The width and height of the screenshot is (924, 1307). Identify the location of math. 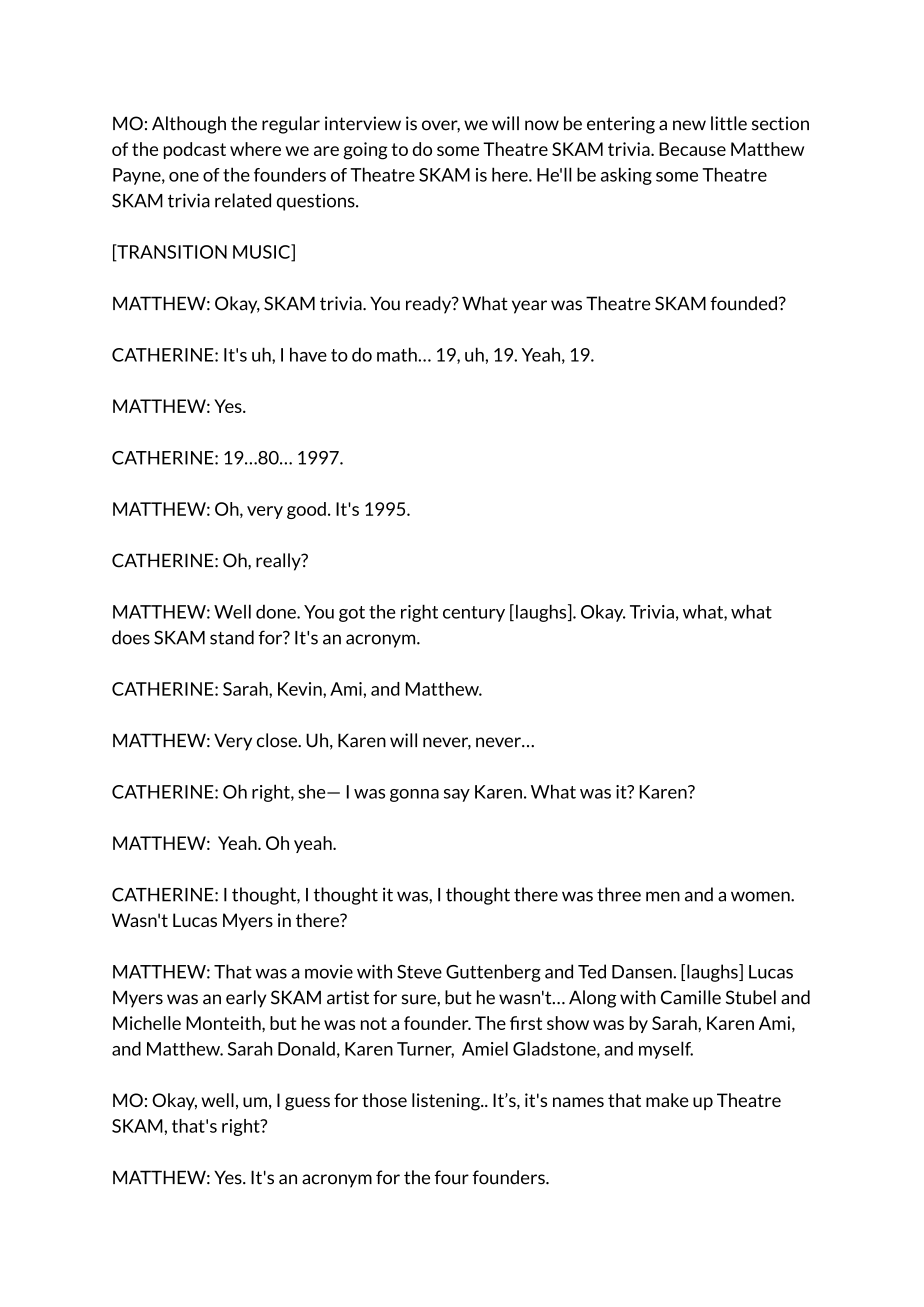
(398, 354).
